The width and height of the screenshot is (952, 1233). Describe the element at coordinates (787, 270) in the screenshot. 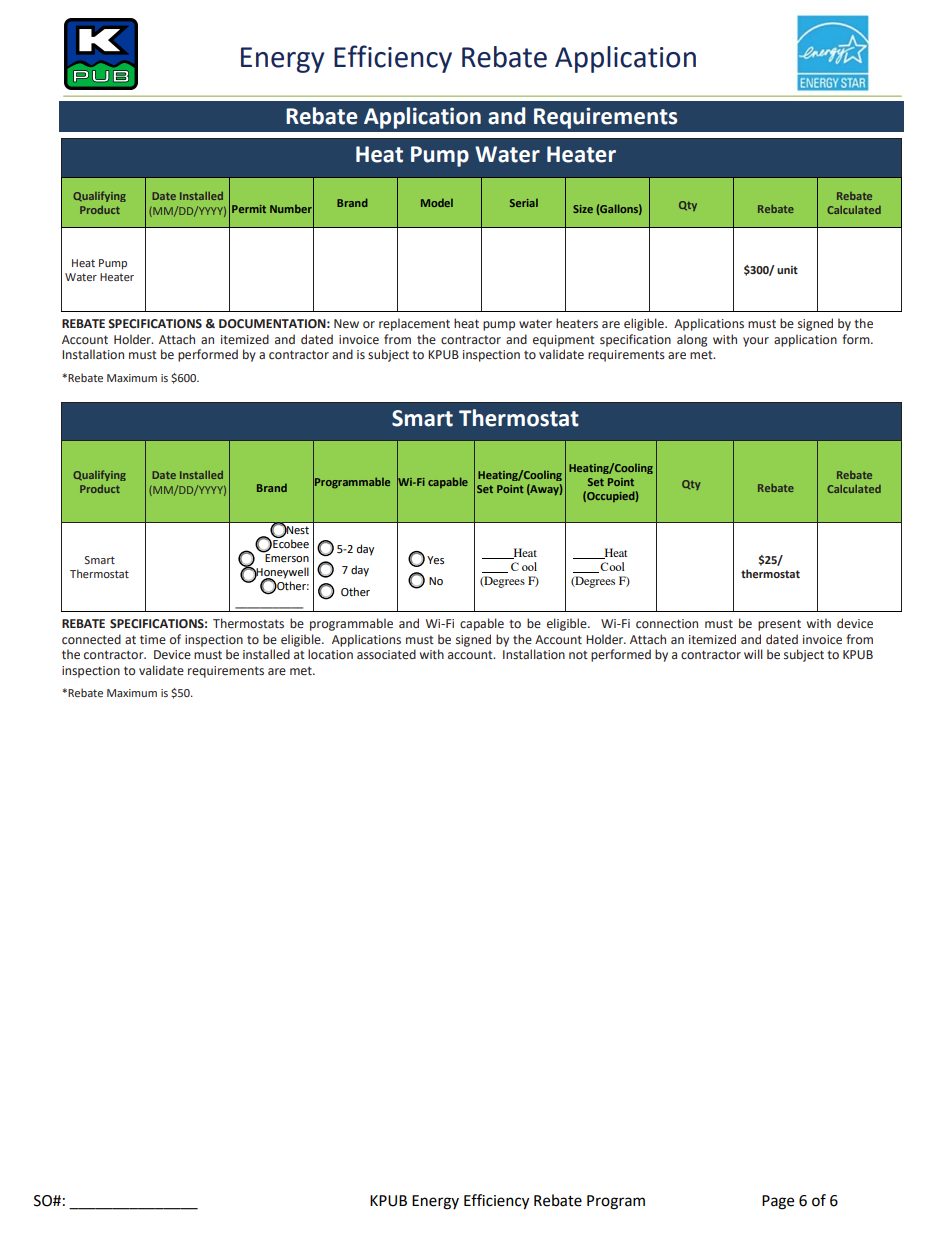

I see `unit` at that location.
